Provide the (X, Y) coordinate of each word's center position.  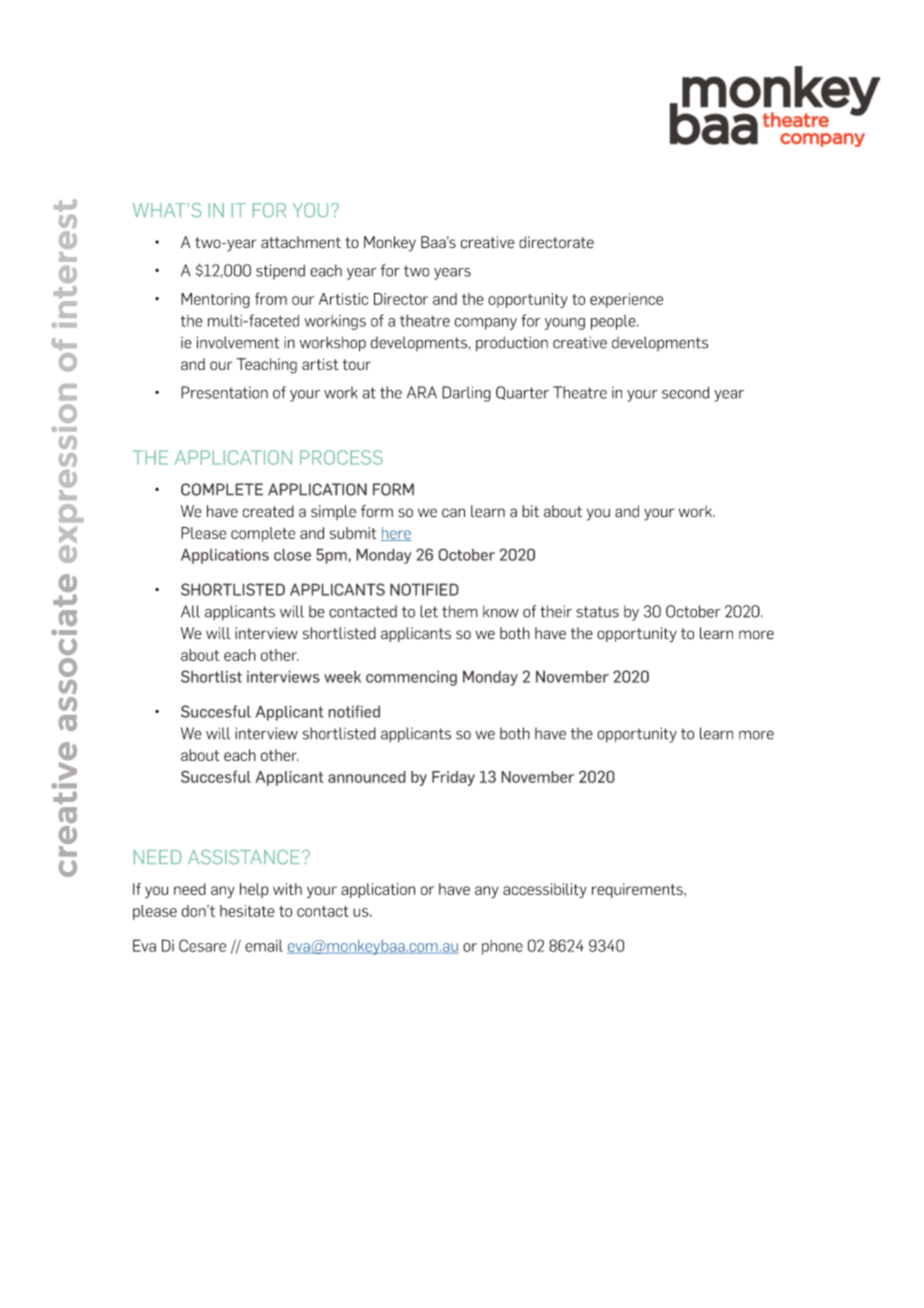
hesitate (247, 911)
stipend (280, 272)
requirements (638, 890)
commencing (411, 678)
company (486, 324)
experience (626, 300)
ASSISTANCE (244, 857)
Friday (453, 778)
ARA (422, 392)
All (190, 611)
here (396, 534)
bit (530, 511)
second (685, 392)
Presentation (224, 392)
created (268, 511)
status (598, 612)
